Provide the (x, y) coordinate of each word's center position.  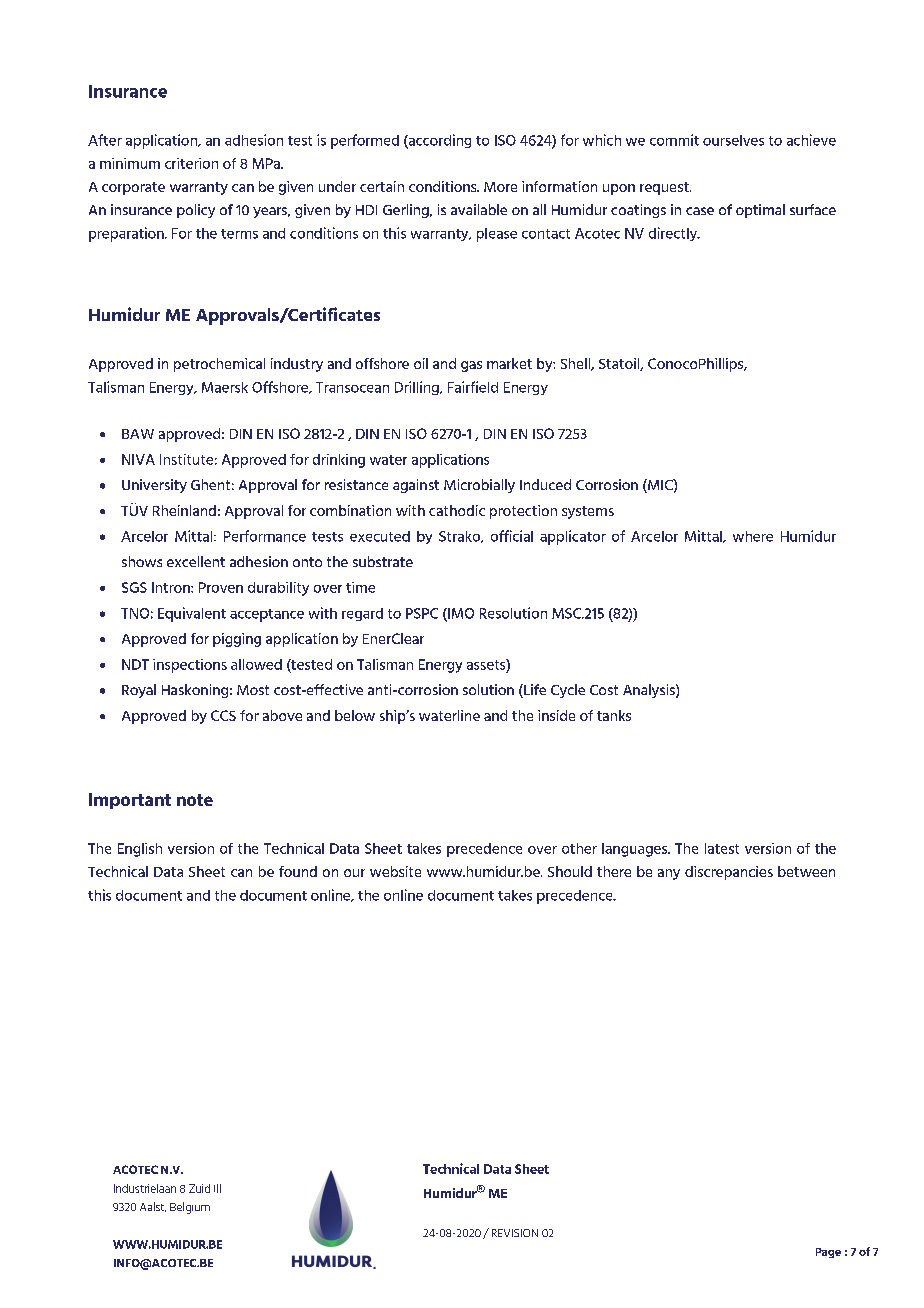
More (500, 187)
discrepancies (729, 873)
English (140, 850)
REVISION (515, 1233)
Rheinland (184, 510)
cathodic (457, 510)
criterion (191, 163)
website (395, 871)
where (753, 536)
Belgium (190, 1208)
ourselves (733, 140)
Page (828, 1253)
